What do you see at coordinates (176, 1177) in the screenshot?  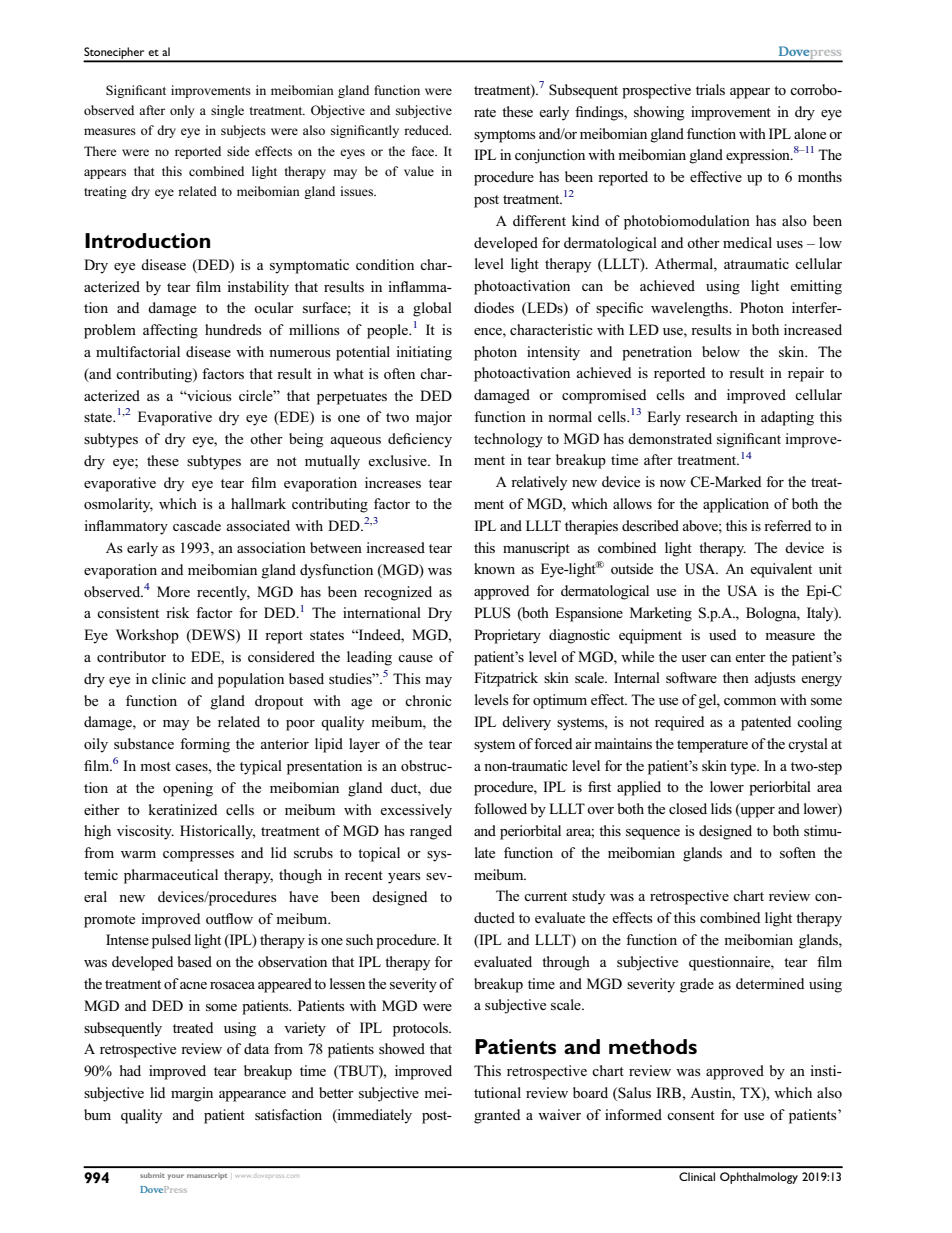 I see `your` at bounding box center [176, 1177].
